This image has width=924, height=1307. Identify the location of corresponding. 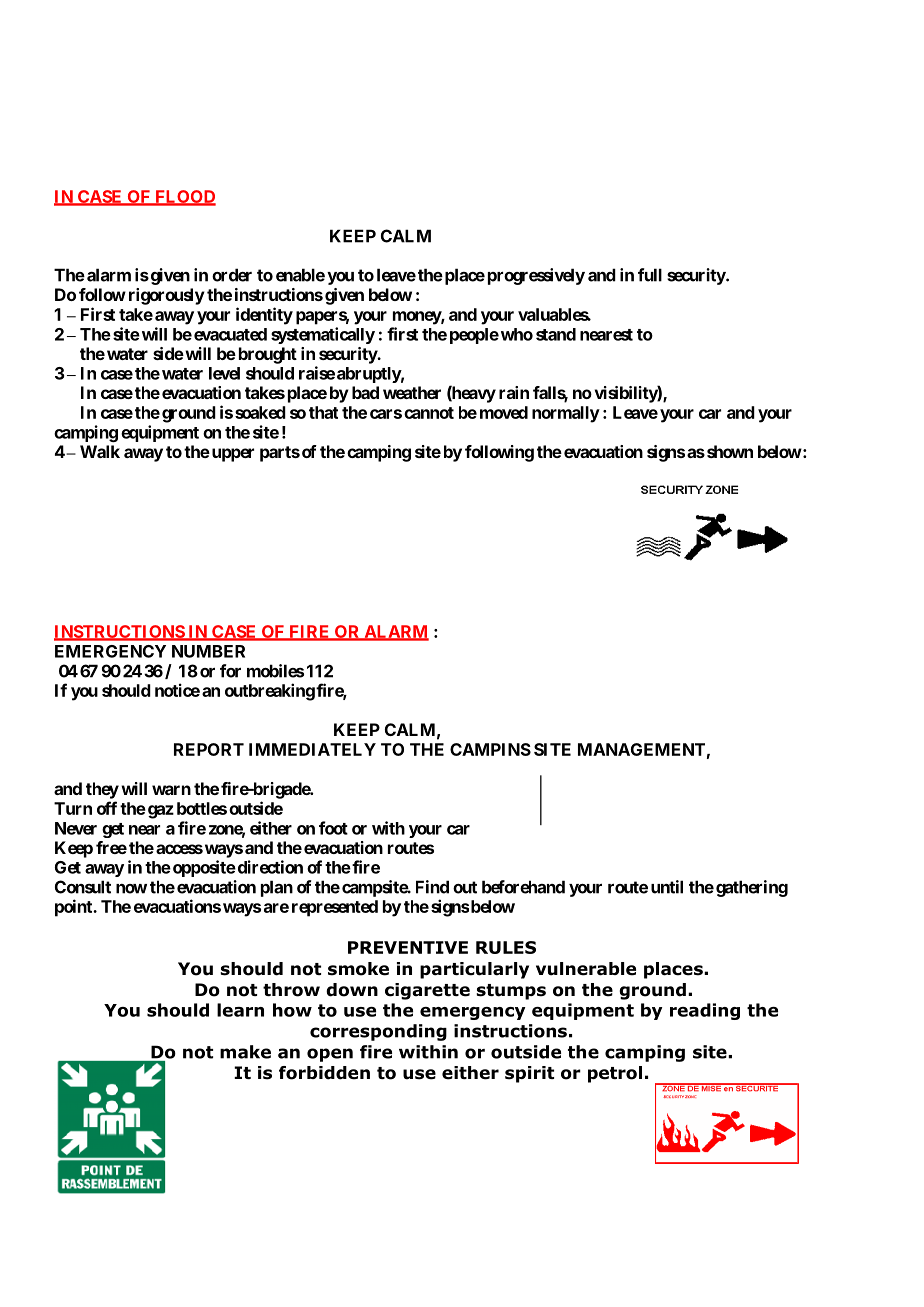
(378, 1032).
